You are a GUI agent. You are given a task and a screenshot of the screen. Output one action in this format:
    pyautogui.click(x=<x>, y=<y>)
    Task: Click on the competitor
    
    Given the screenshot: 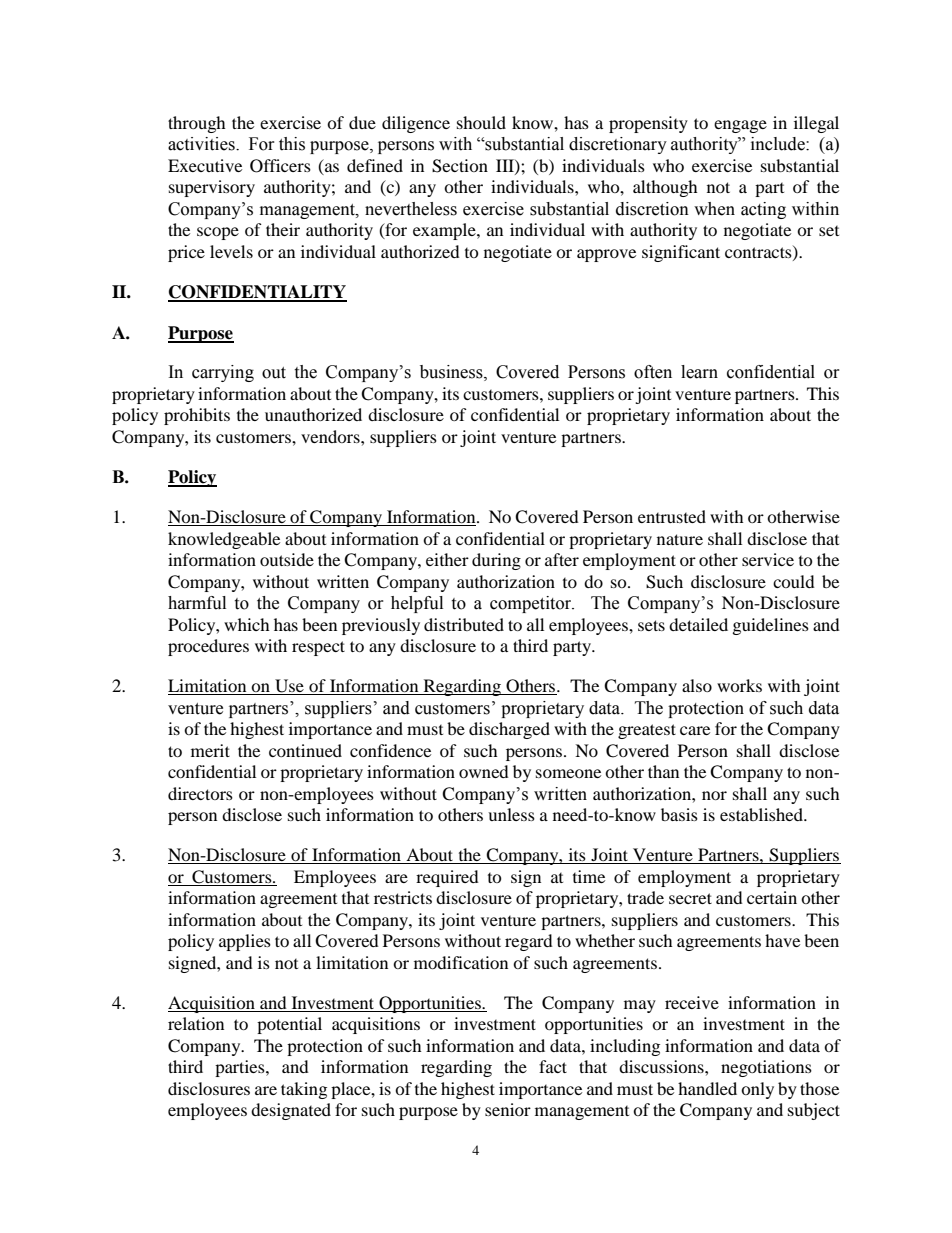 What is the action you would take?
    pyautogui.click(x=532, y=604)
